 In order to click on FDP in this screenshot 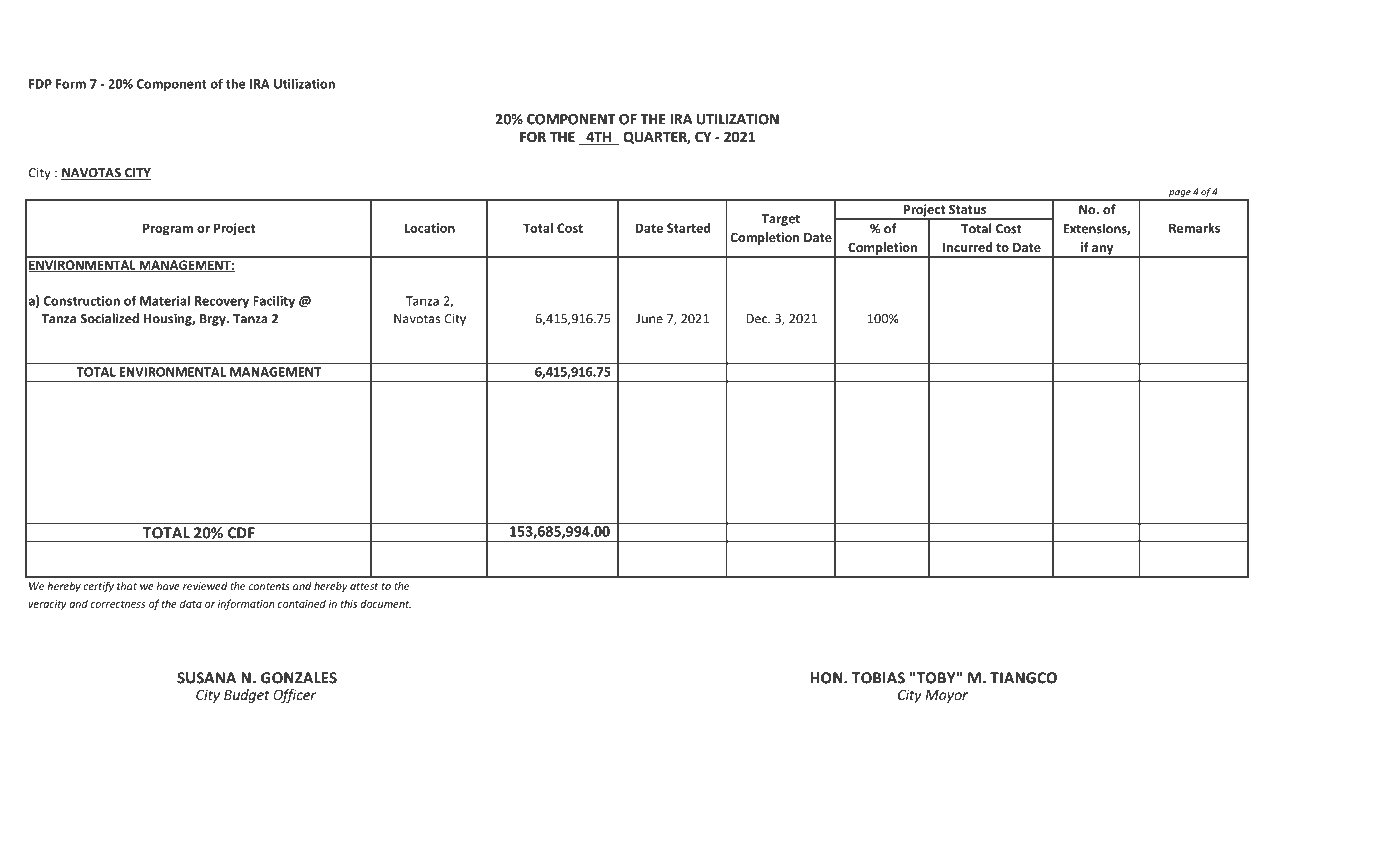, I will do `click(40, 84)`.
